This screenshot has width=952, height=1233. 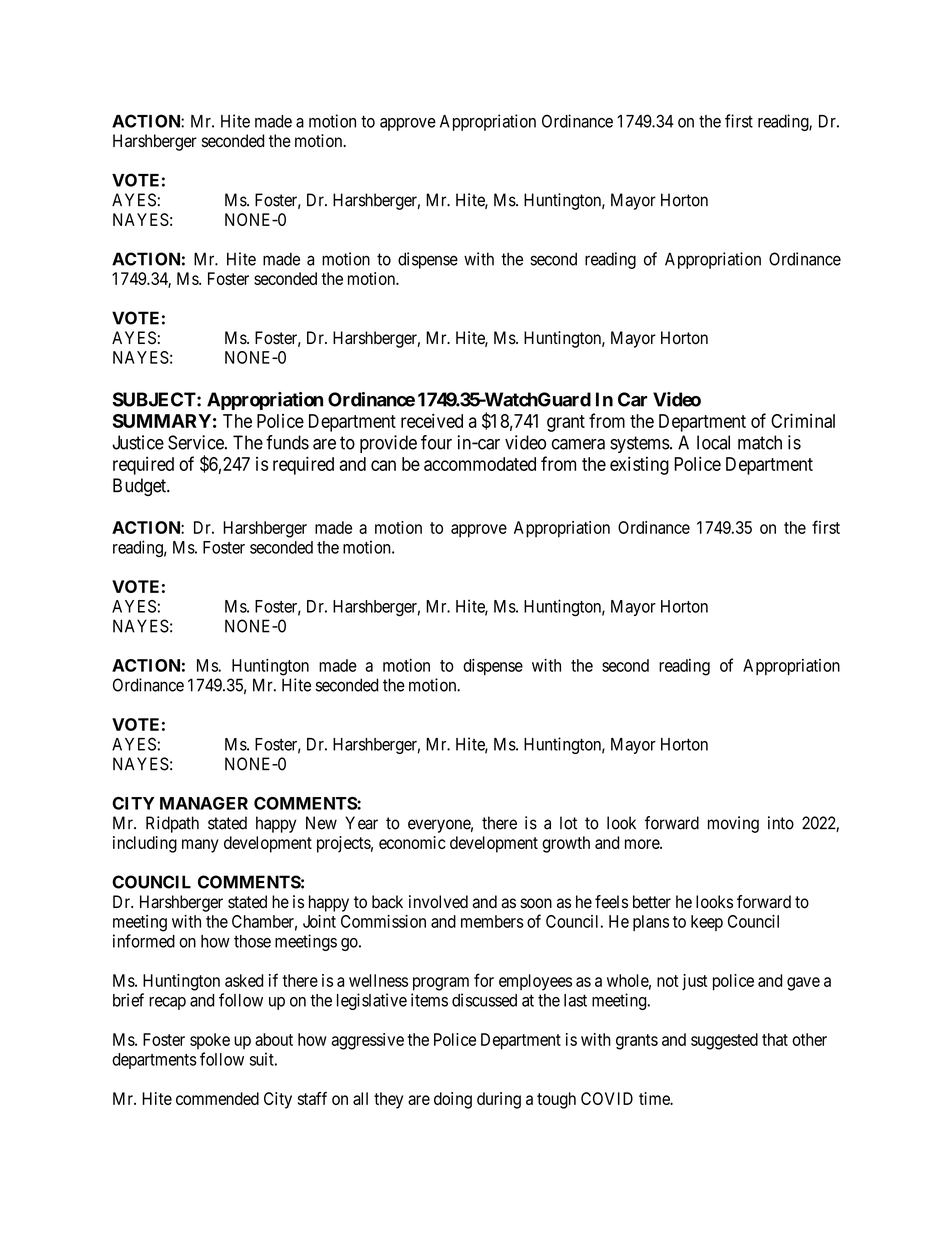 What do you see at coordinates (713, 442) in the screenshot?
I see `local` at bounding box center [713, 442].
